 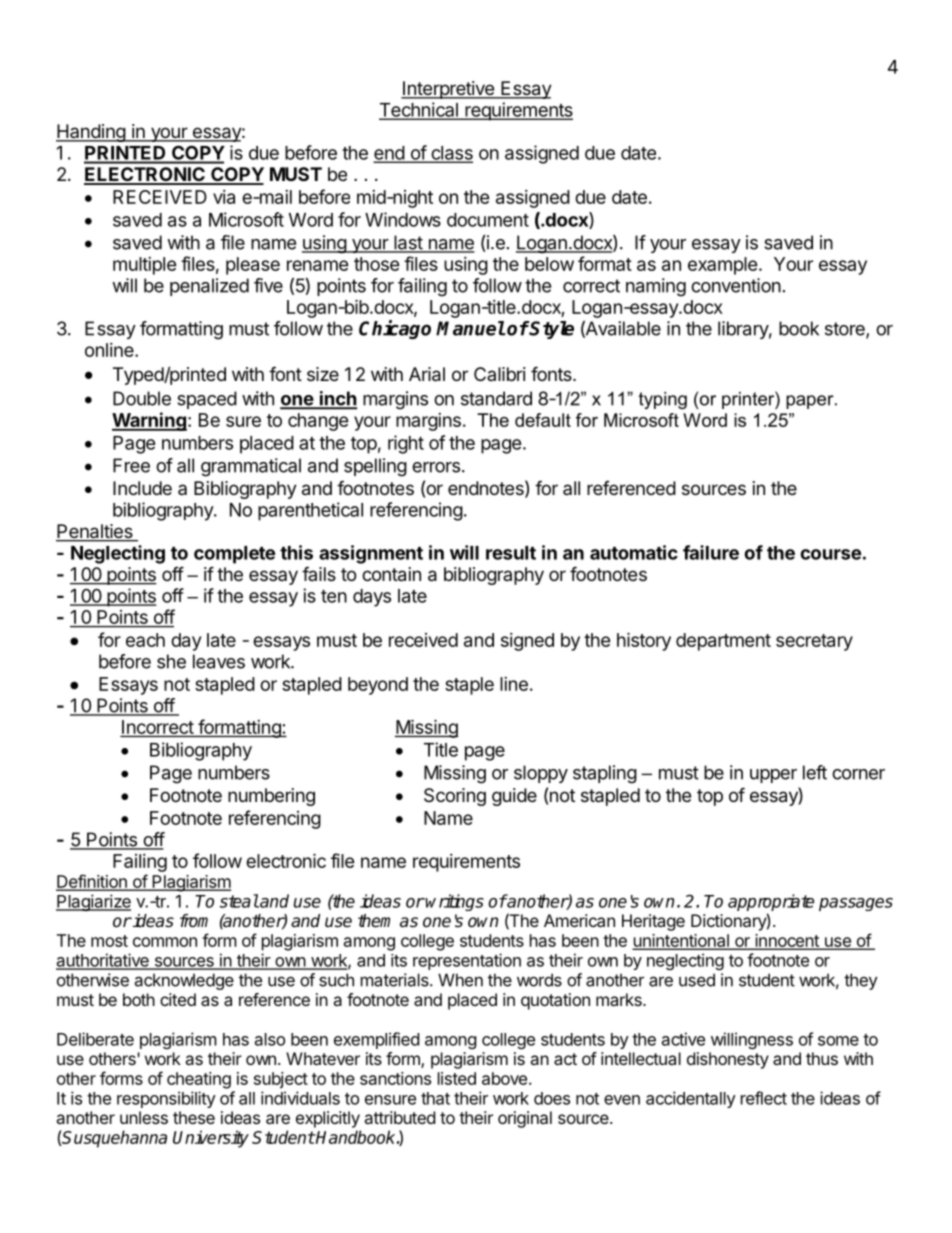 What do you see at coordinates (91, 133) in the document?
I see `Handing` at bounding box center [91, 133].
